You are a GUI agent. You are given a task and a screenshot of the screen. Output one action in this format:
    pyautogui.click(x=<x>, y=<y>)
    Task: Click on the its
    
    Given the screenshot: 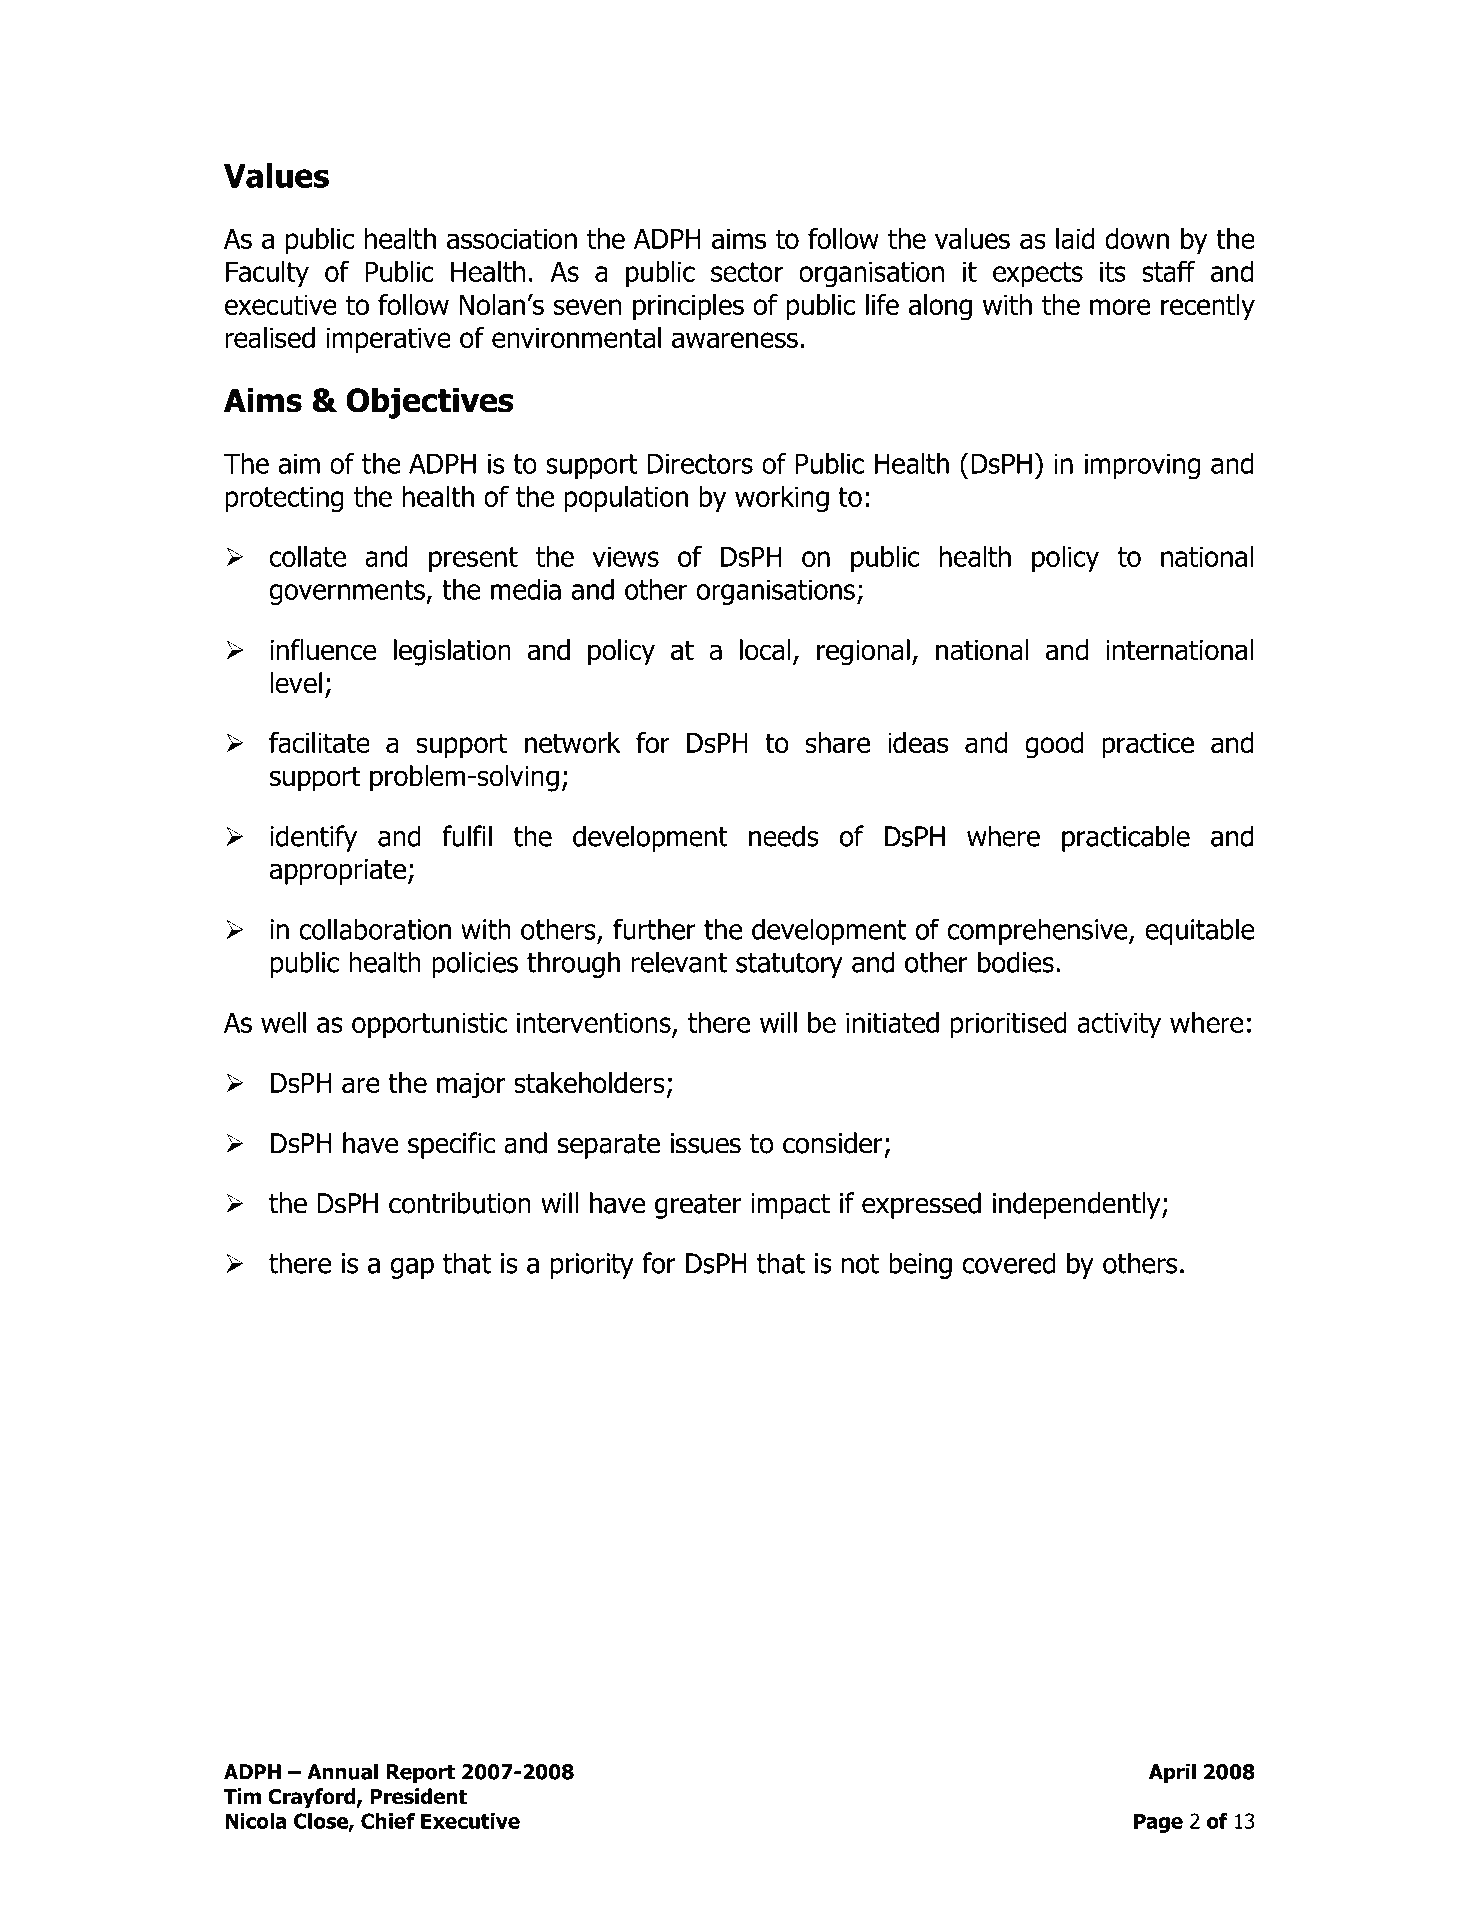 What is the action you would take?
    pyautogui.click(x=1113, y=271)
